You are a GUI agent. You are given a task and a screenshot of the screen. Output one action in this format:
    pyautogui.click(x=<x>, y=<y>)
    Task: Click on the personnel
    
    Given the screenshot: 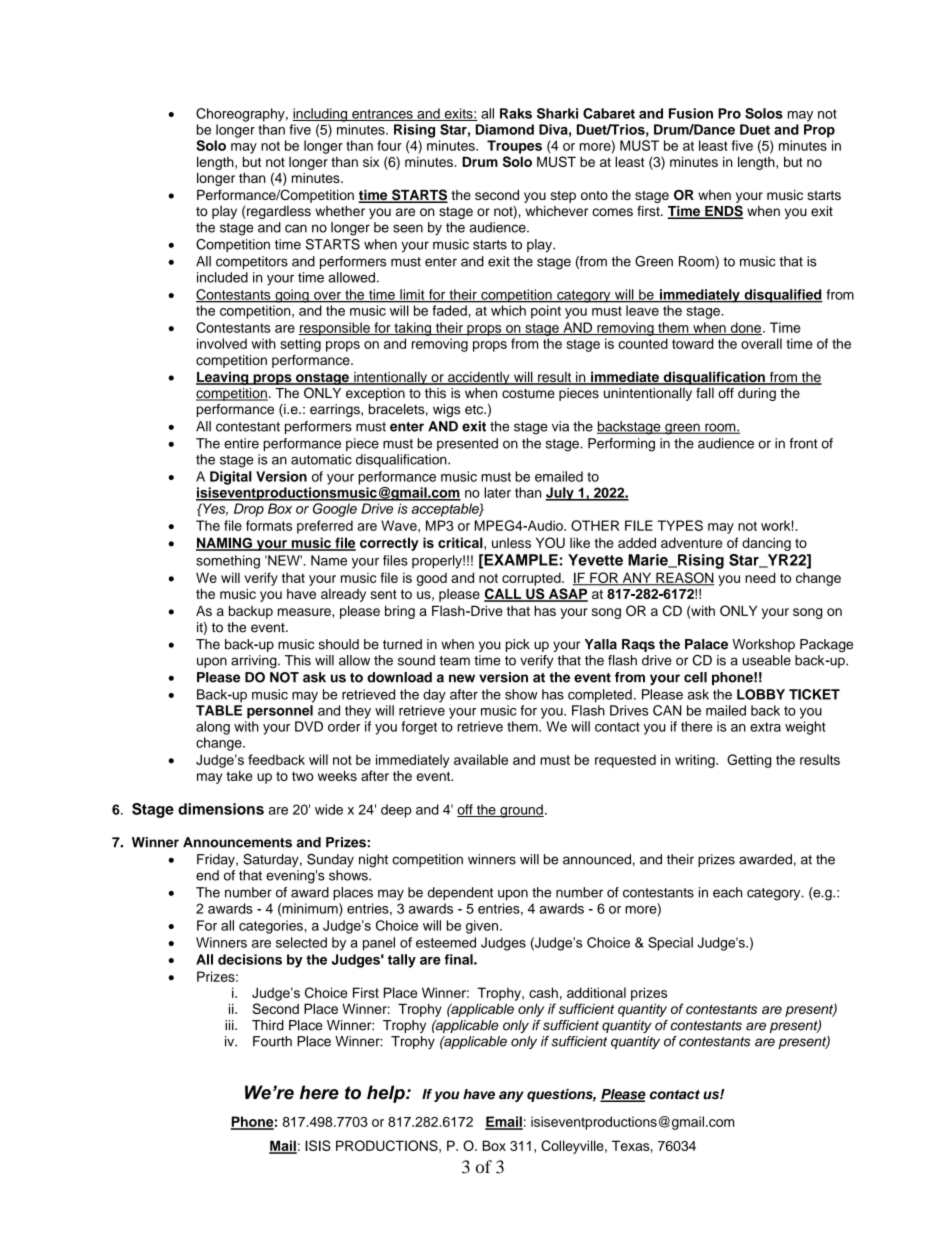 What is the action you would take?
    pyautogui.click(x=280, y=712)
